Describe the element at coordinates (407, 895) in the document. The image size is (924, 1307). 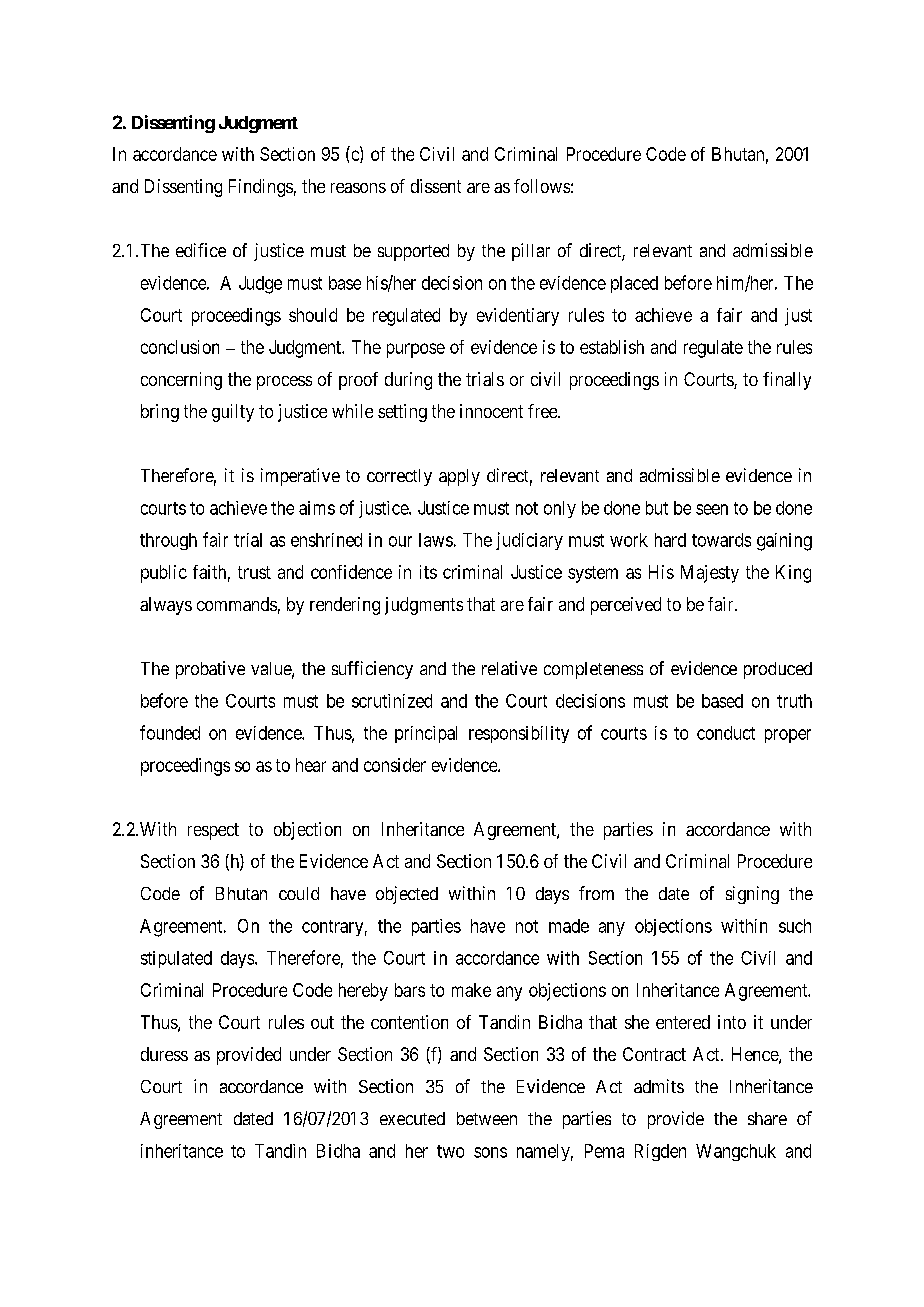
I see `objected` at that location.
